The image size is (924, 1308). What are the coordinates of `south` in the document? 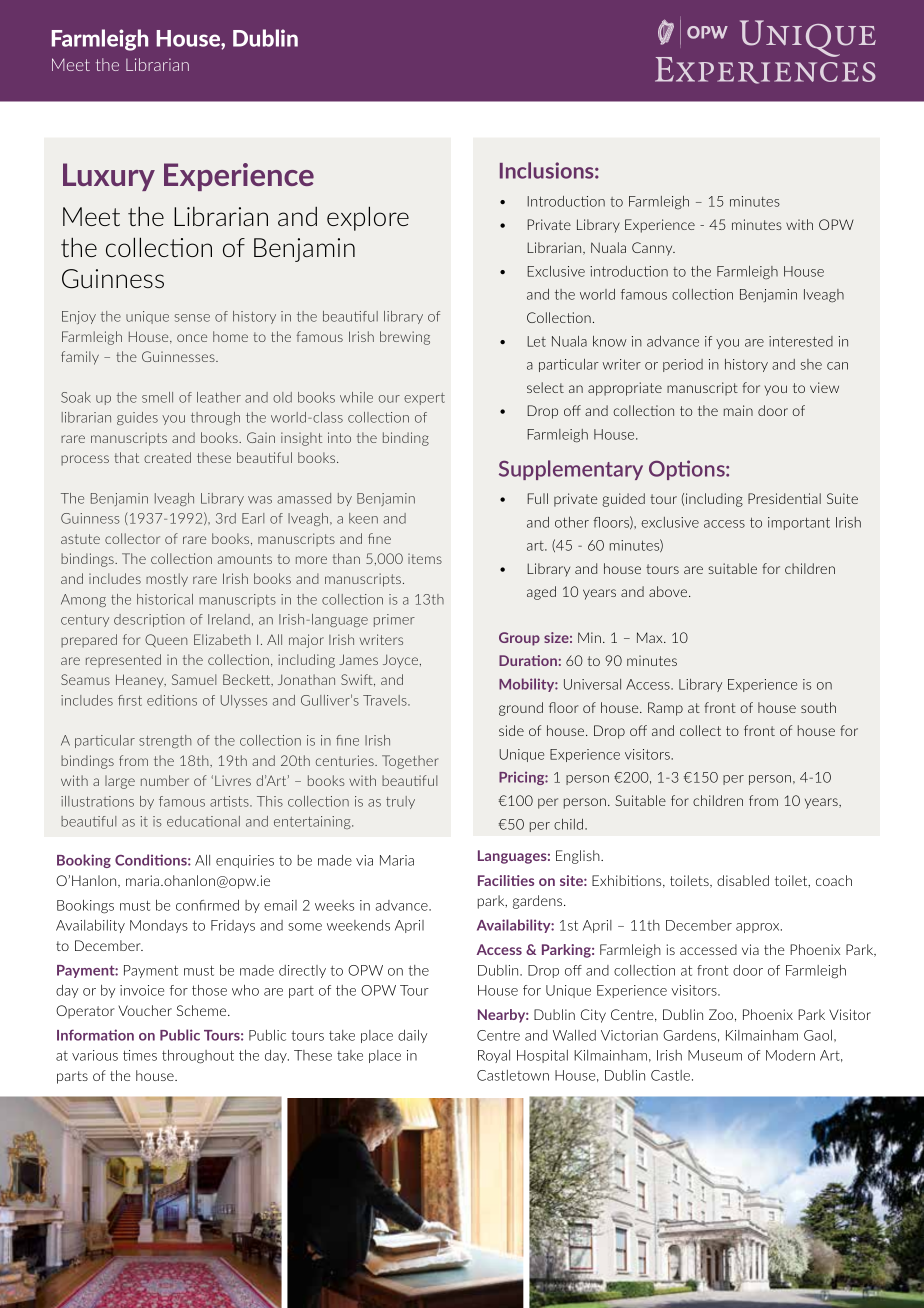 It's located at (818, 707).
